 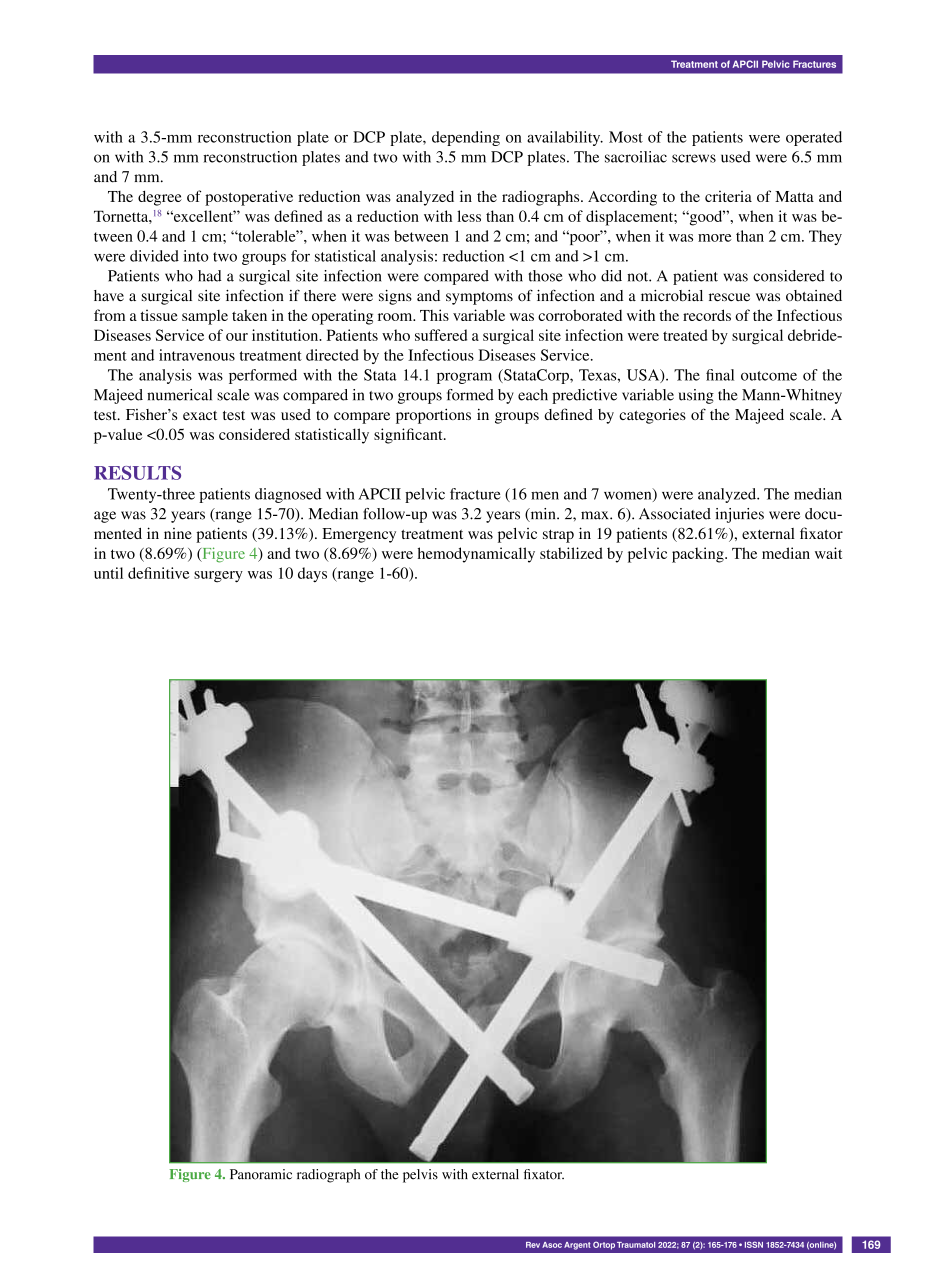 What do you see at coordinates (754, 1244) in the screenshot?
I see `ISSN` at bounding box center [754, 1244].
